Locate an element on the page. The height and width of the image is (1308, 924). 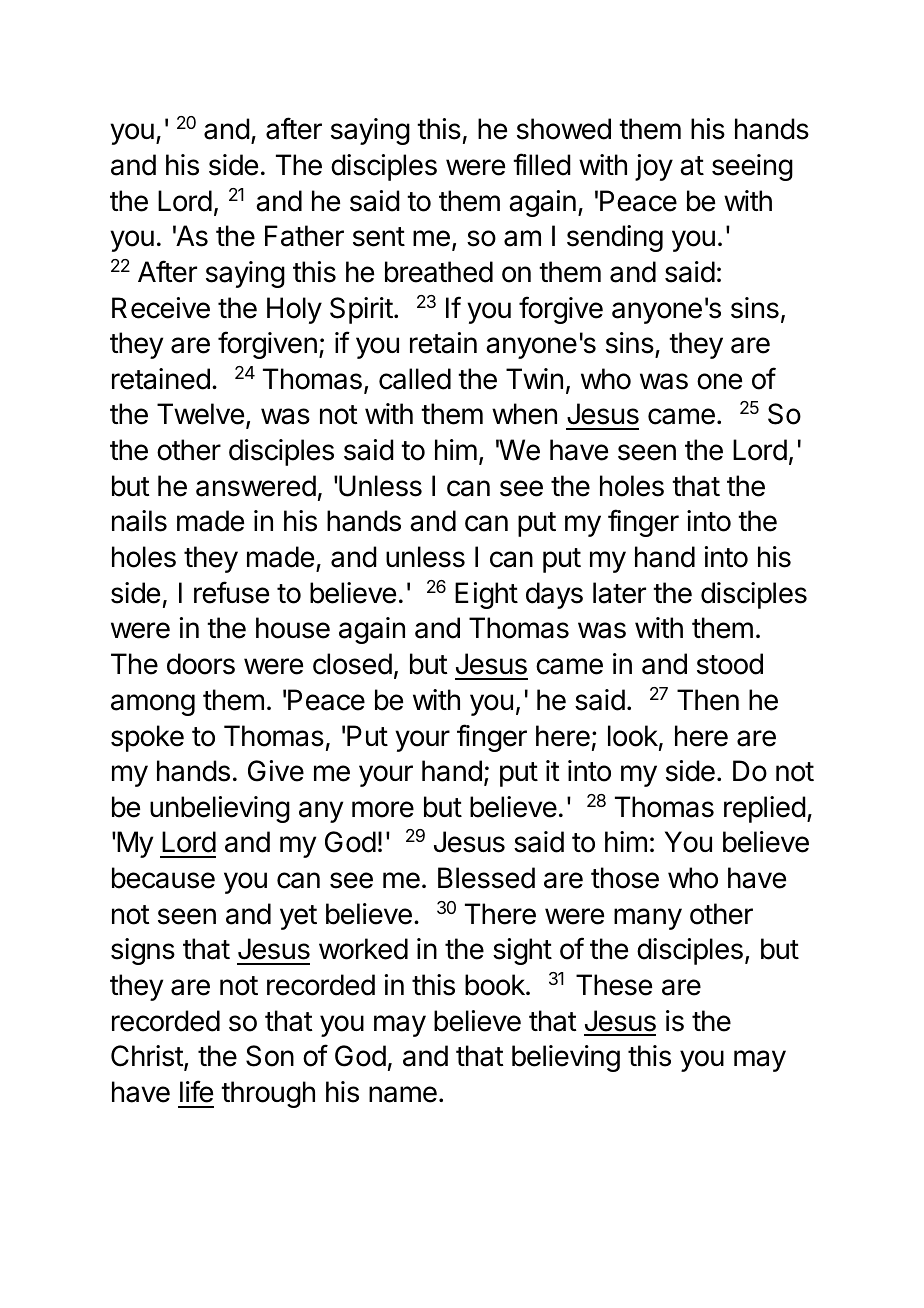
doors is located at coordinates (201, 664).
